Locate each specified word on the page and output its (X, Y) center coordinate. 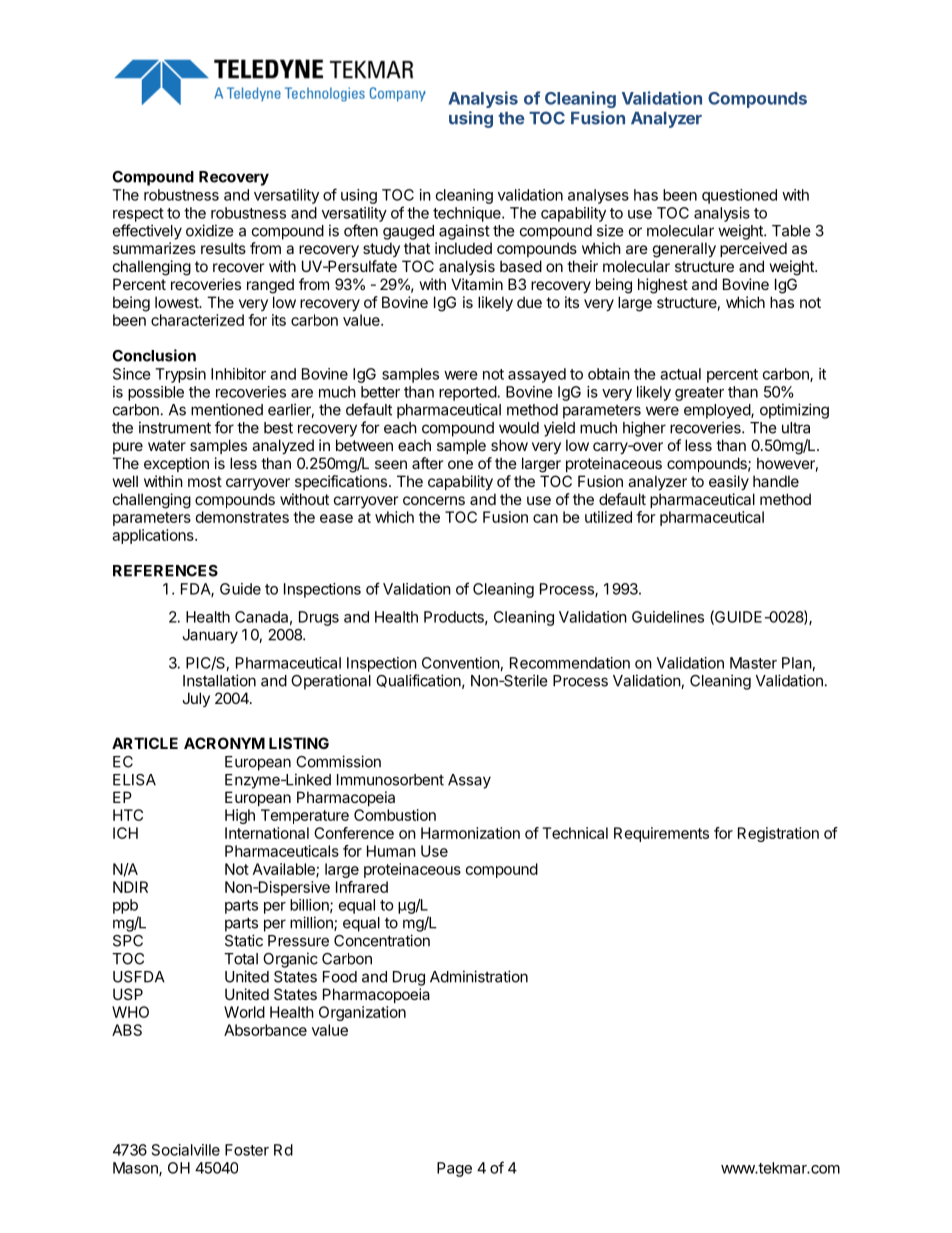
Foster (247, 1150)
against (464, 232)
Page (454, 1169)
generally (684, 250)
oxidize (210, 230)
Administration (479, 976)
